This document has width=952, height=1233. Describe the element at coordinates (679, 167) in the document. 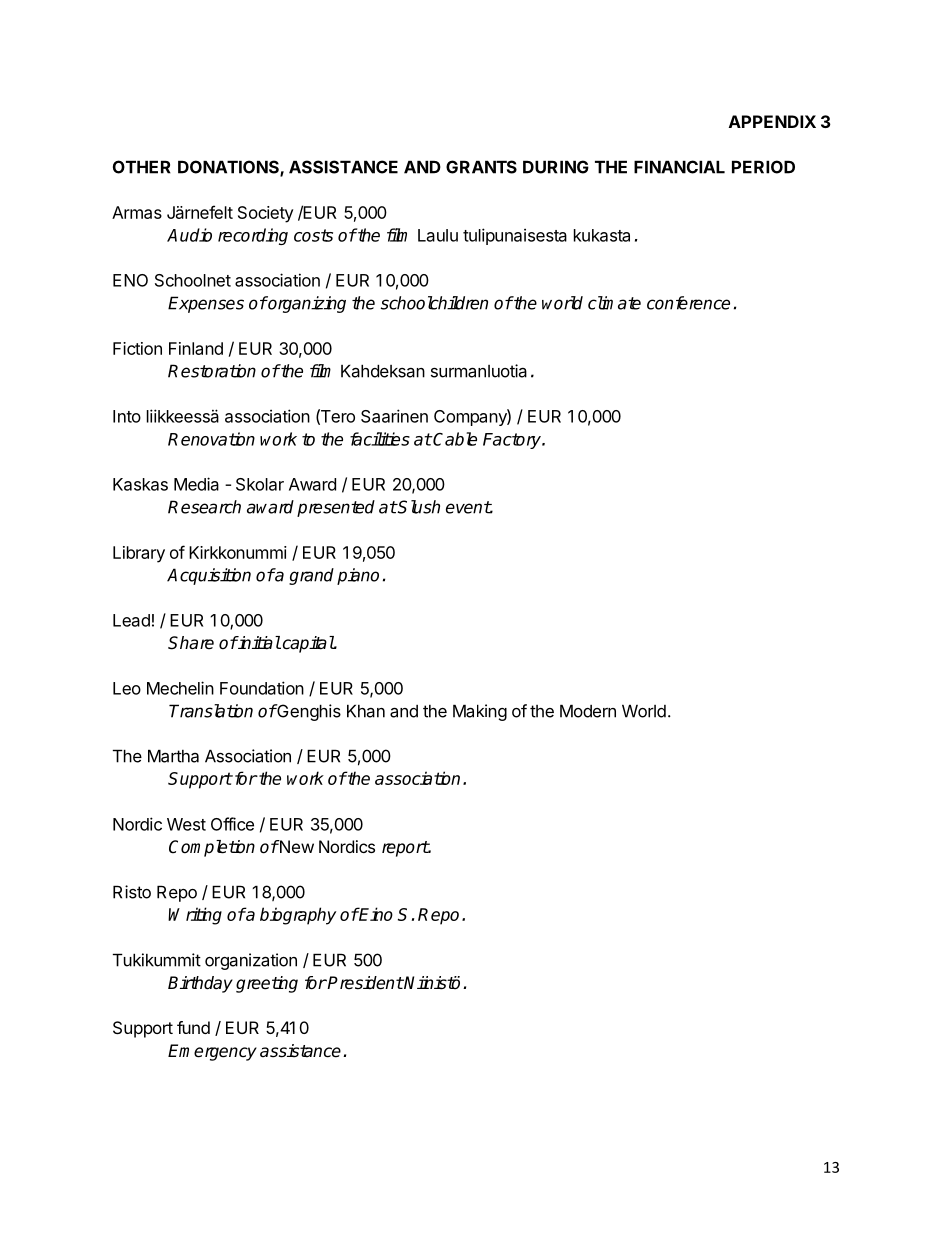

I see `FINANCIAL` at that location.
